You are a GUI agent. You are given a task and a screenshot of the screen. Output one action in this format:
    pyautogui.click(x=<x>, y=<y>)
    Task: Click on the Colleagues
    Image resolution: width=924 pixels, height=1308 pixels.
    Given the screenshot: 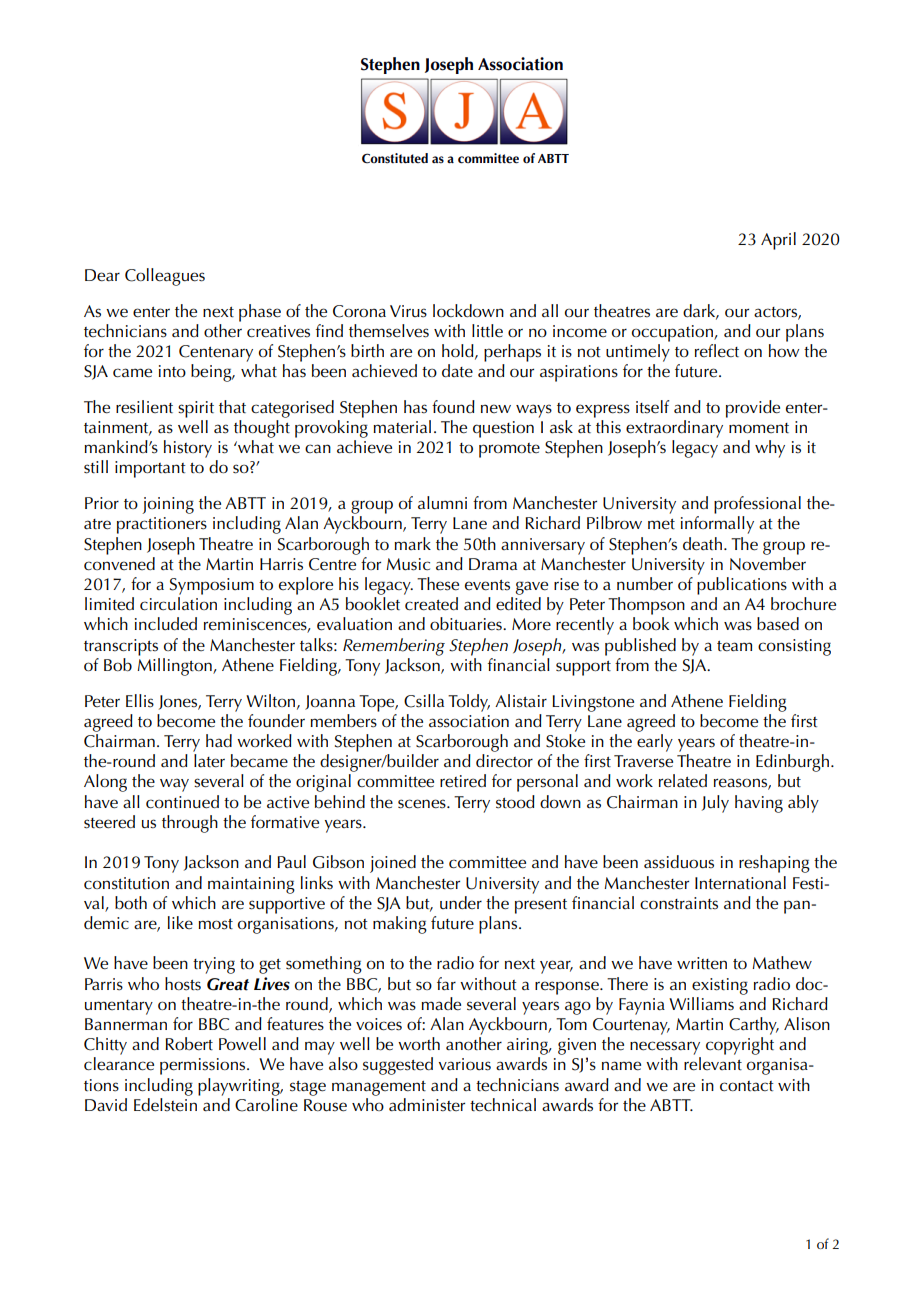 What is the action you would take?
    pyautogui.click(x=165, y=277)
